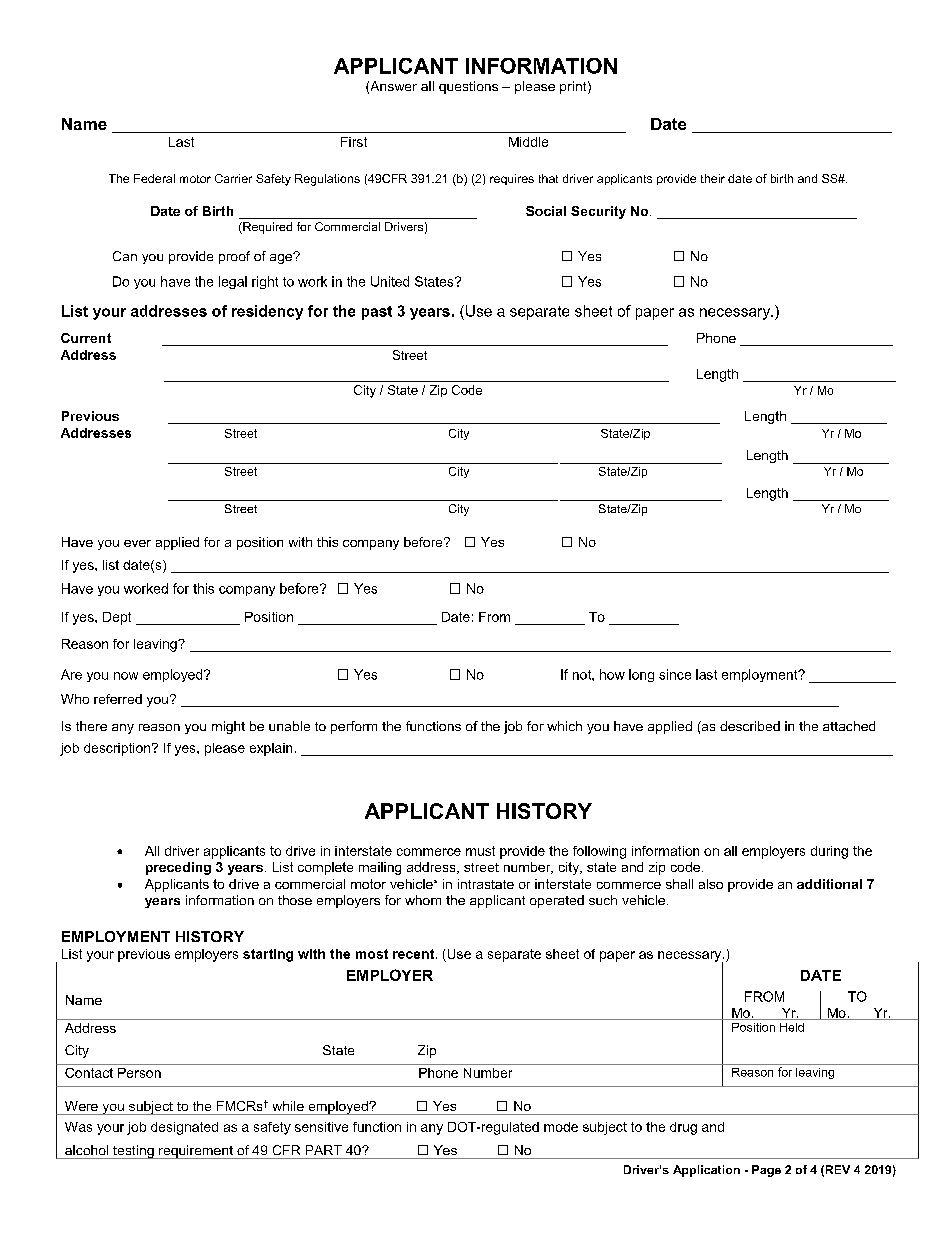  Describe the element at coordinates (178, 868) in the page. I see `preceding` at that location.
